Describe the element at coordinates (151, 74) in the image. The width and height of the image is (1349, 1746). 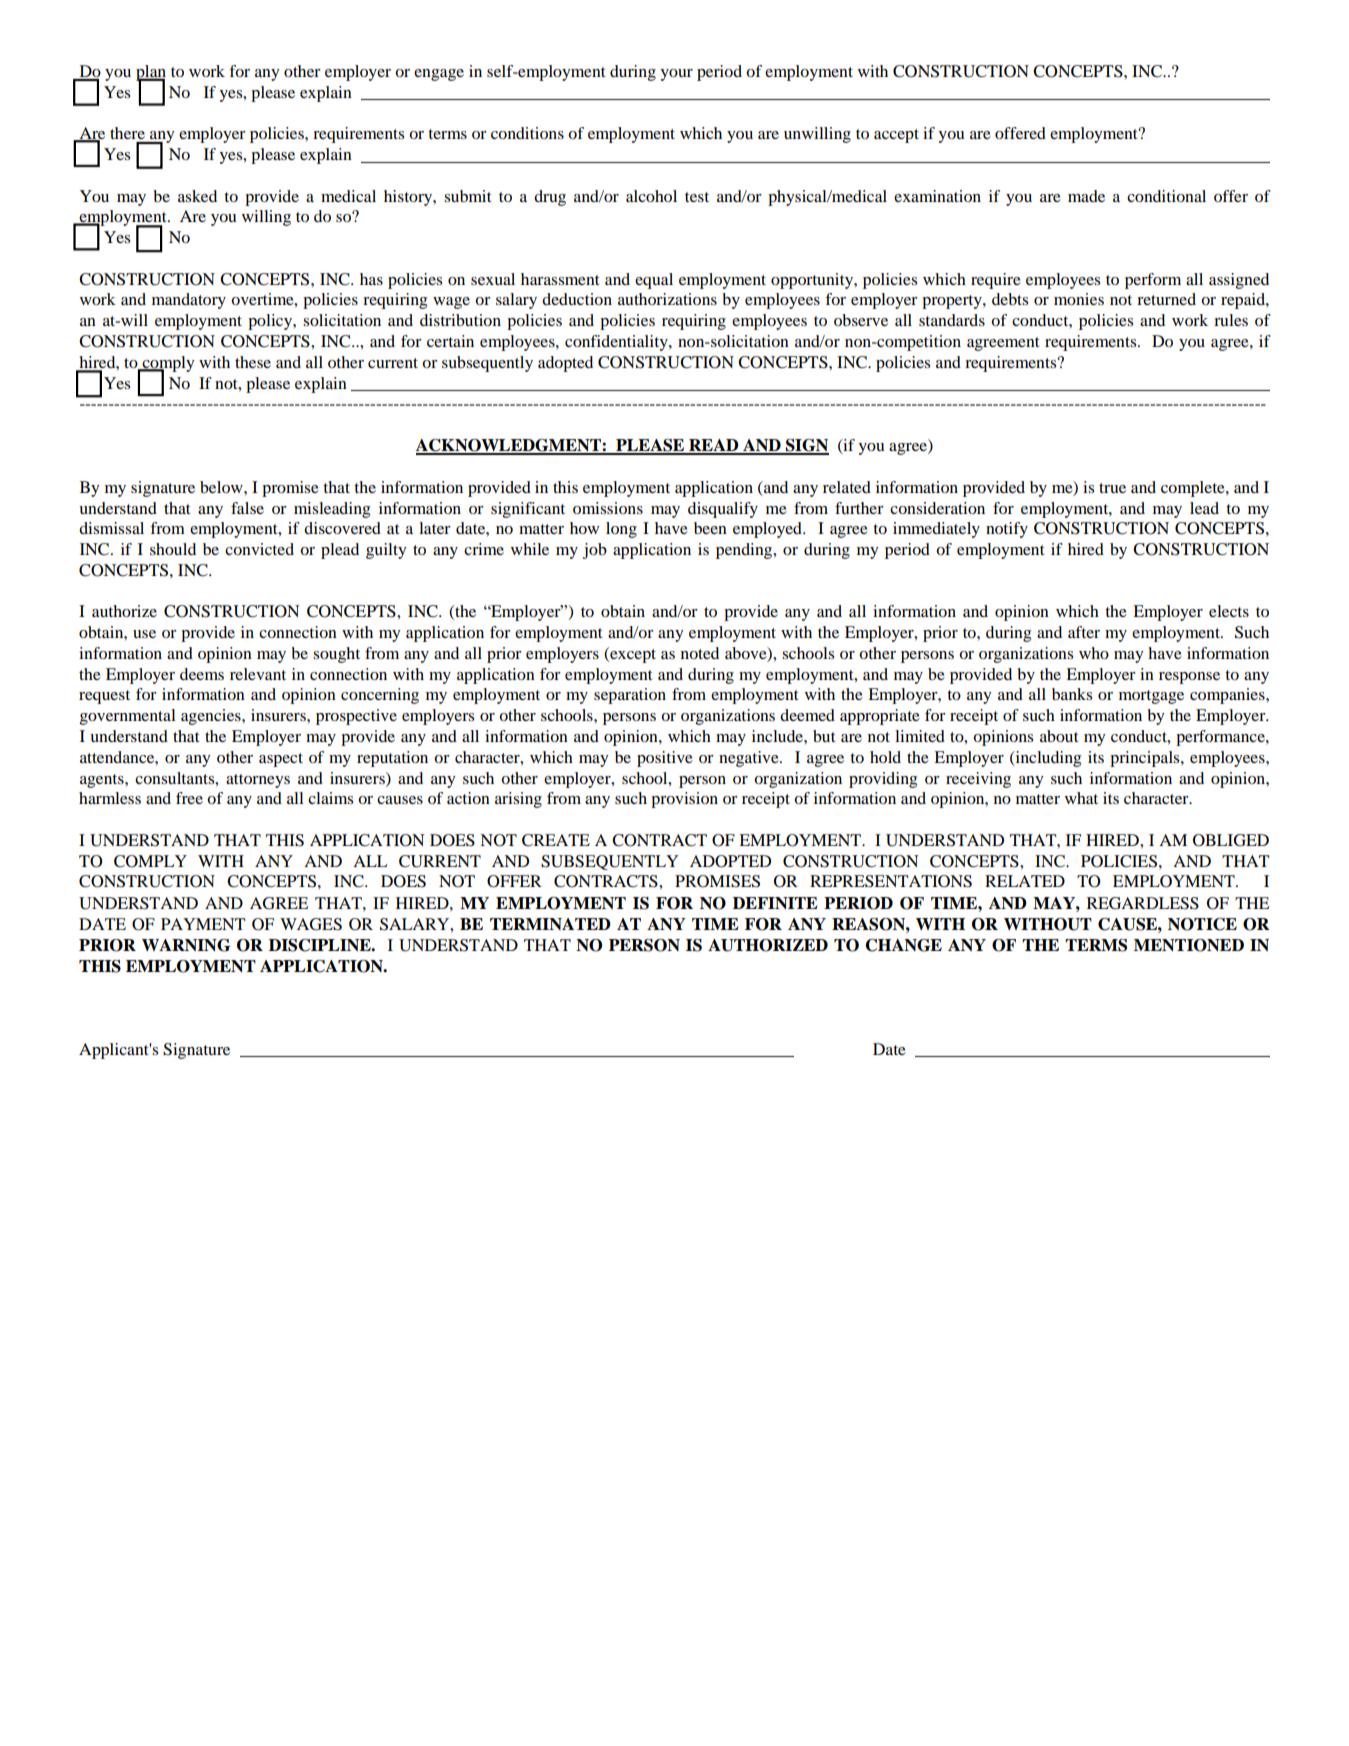
I see `plan` at that location.
